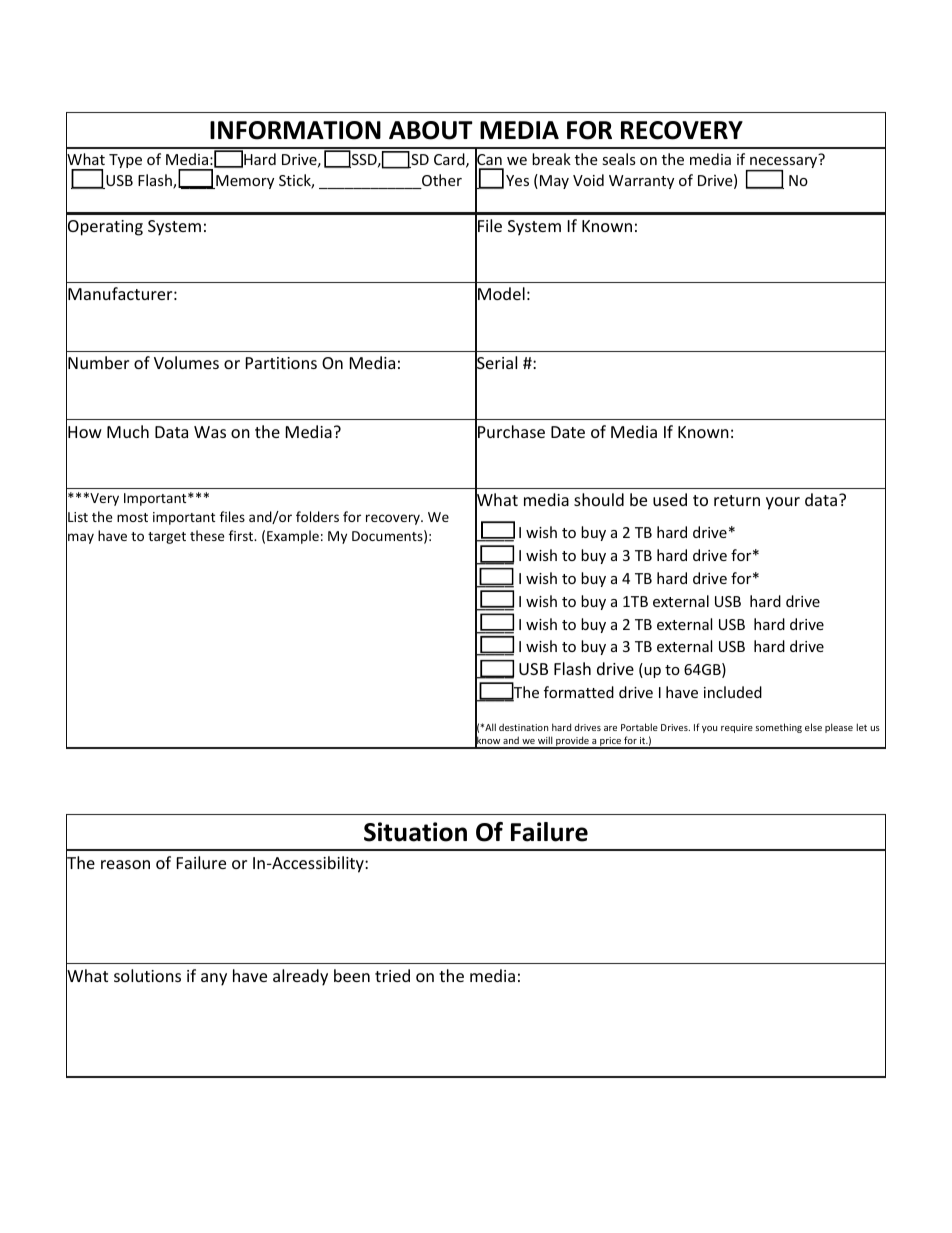  Describe the element at coordinates (210, 432) in the screenshot. I see `Was` at that location.
